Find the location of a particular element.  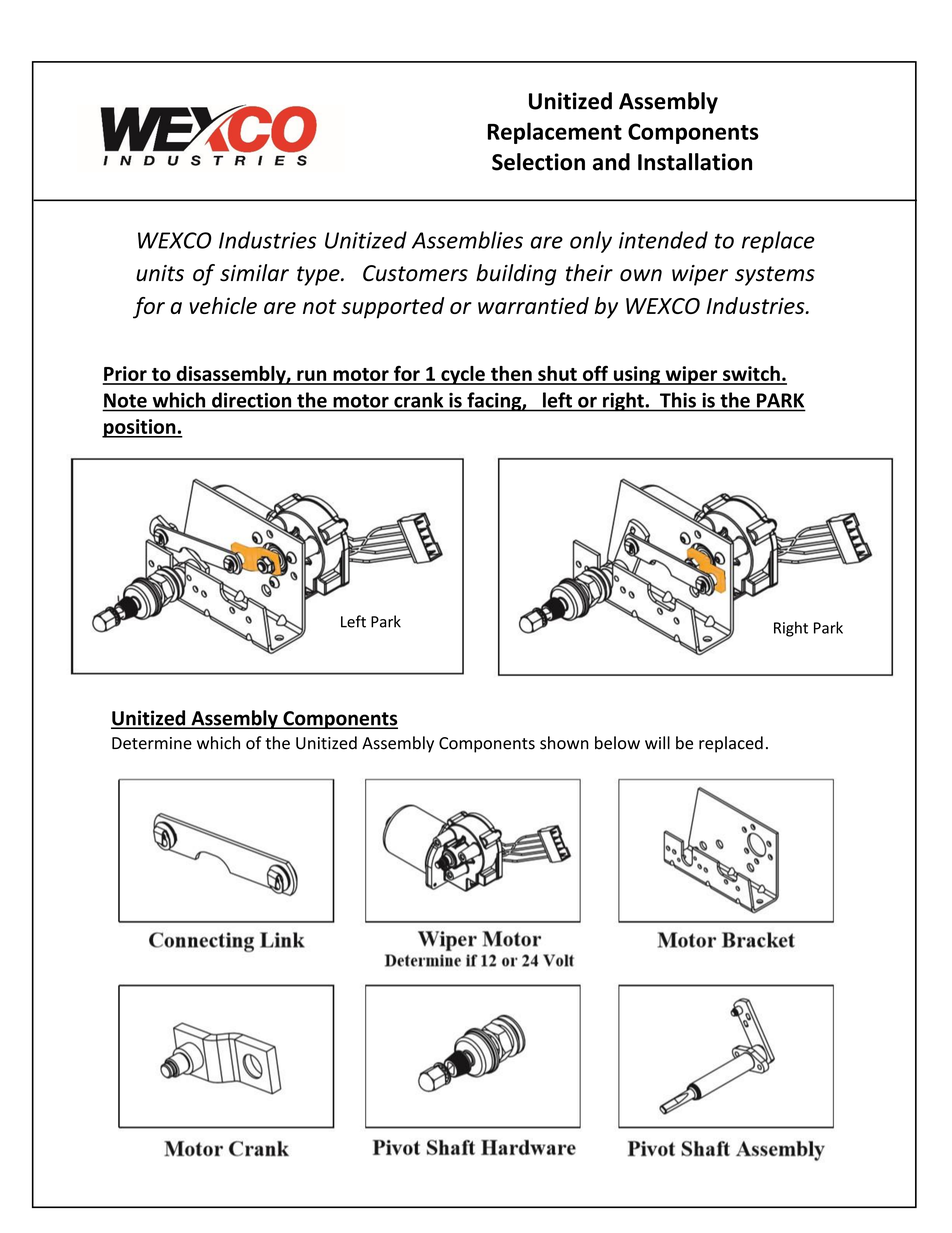

will is located at coordinates (657, 742).
